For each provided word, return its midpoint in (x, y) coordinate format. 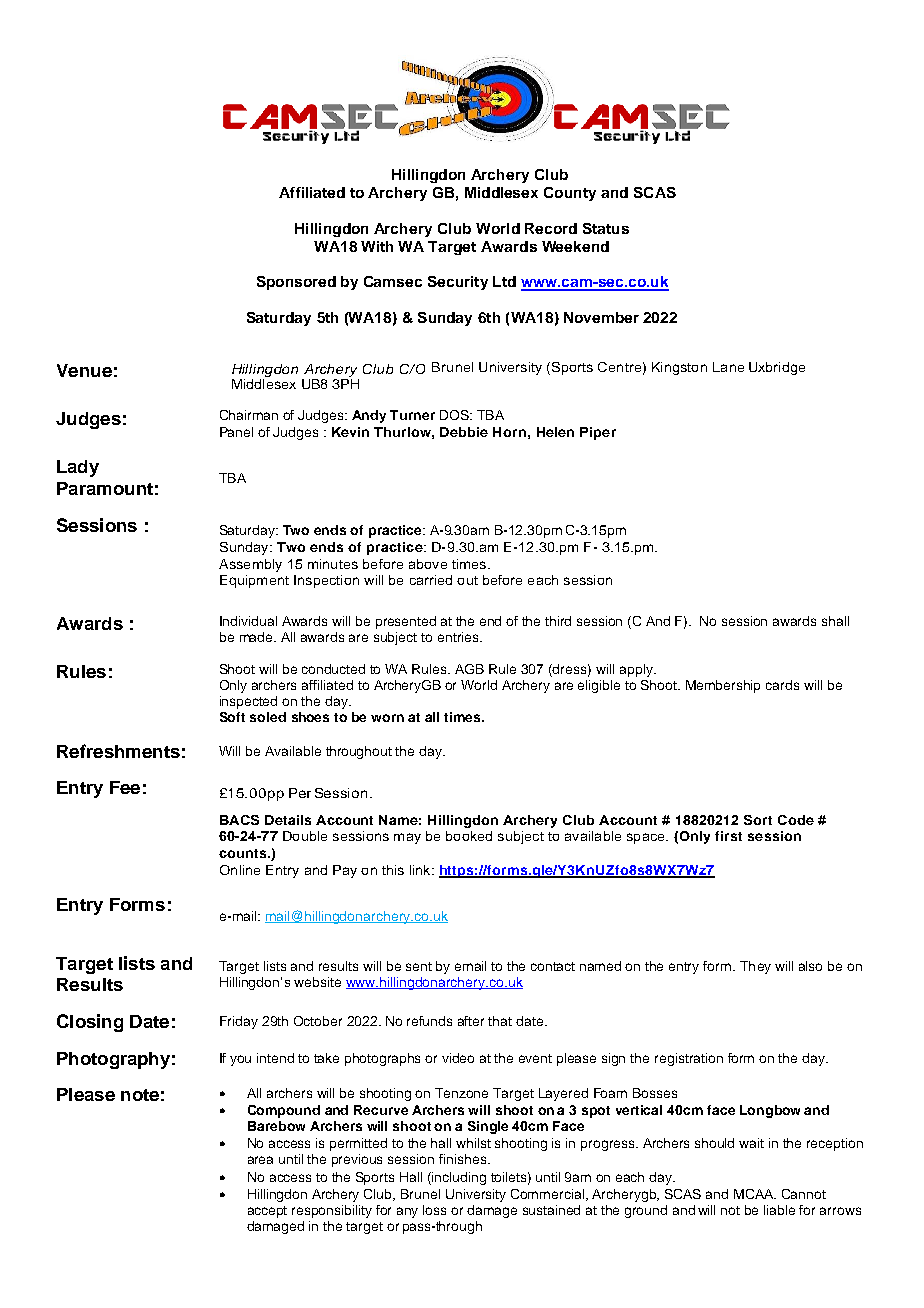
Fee (125, 787)
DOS (455, 415)
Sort (758, 820)
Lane (728, 367)
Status (606, 228)
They (755, 967)
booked (469, 836)
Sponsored (296, 283)
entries (459, 637)
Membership (723, 686)
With (377, 246)
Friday (239, 1022)
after (471, 1021)
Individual (248, 621)
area (260, 1160)
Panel (236, 432)
